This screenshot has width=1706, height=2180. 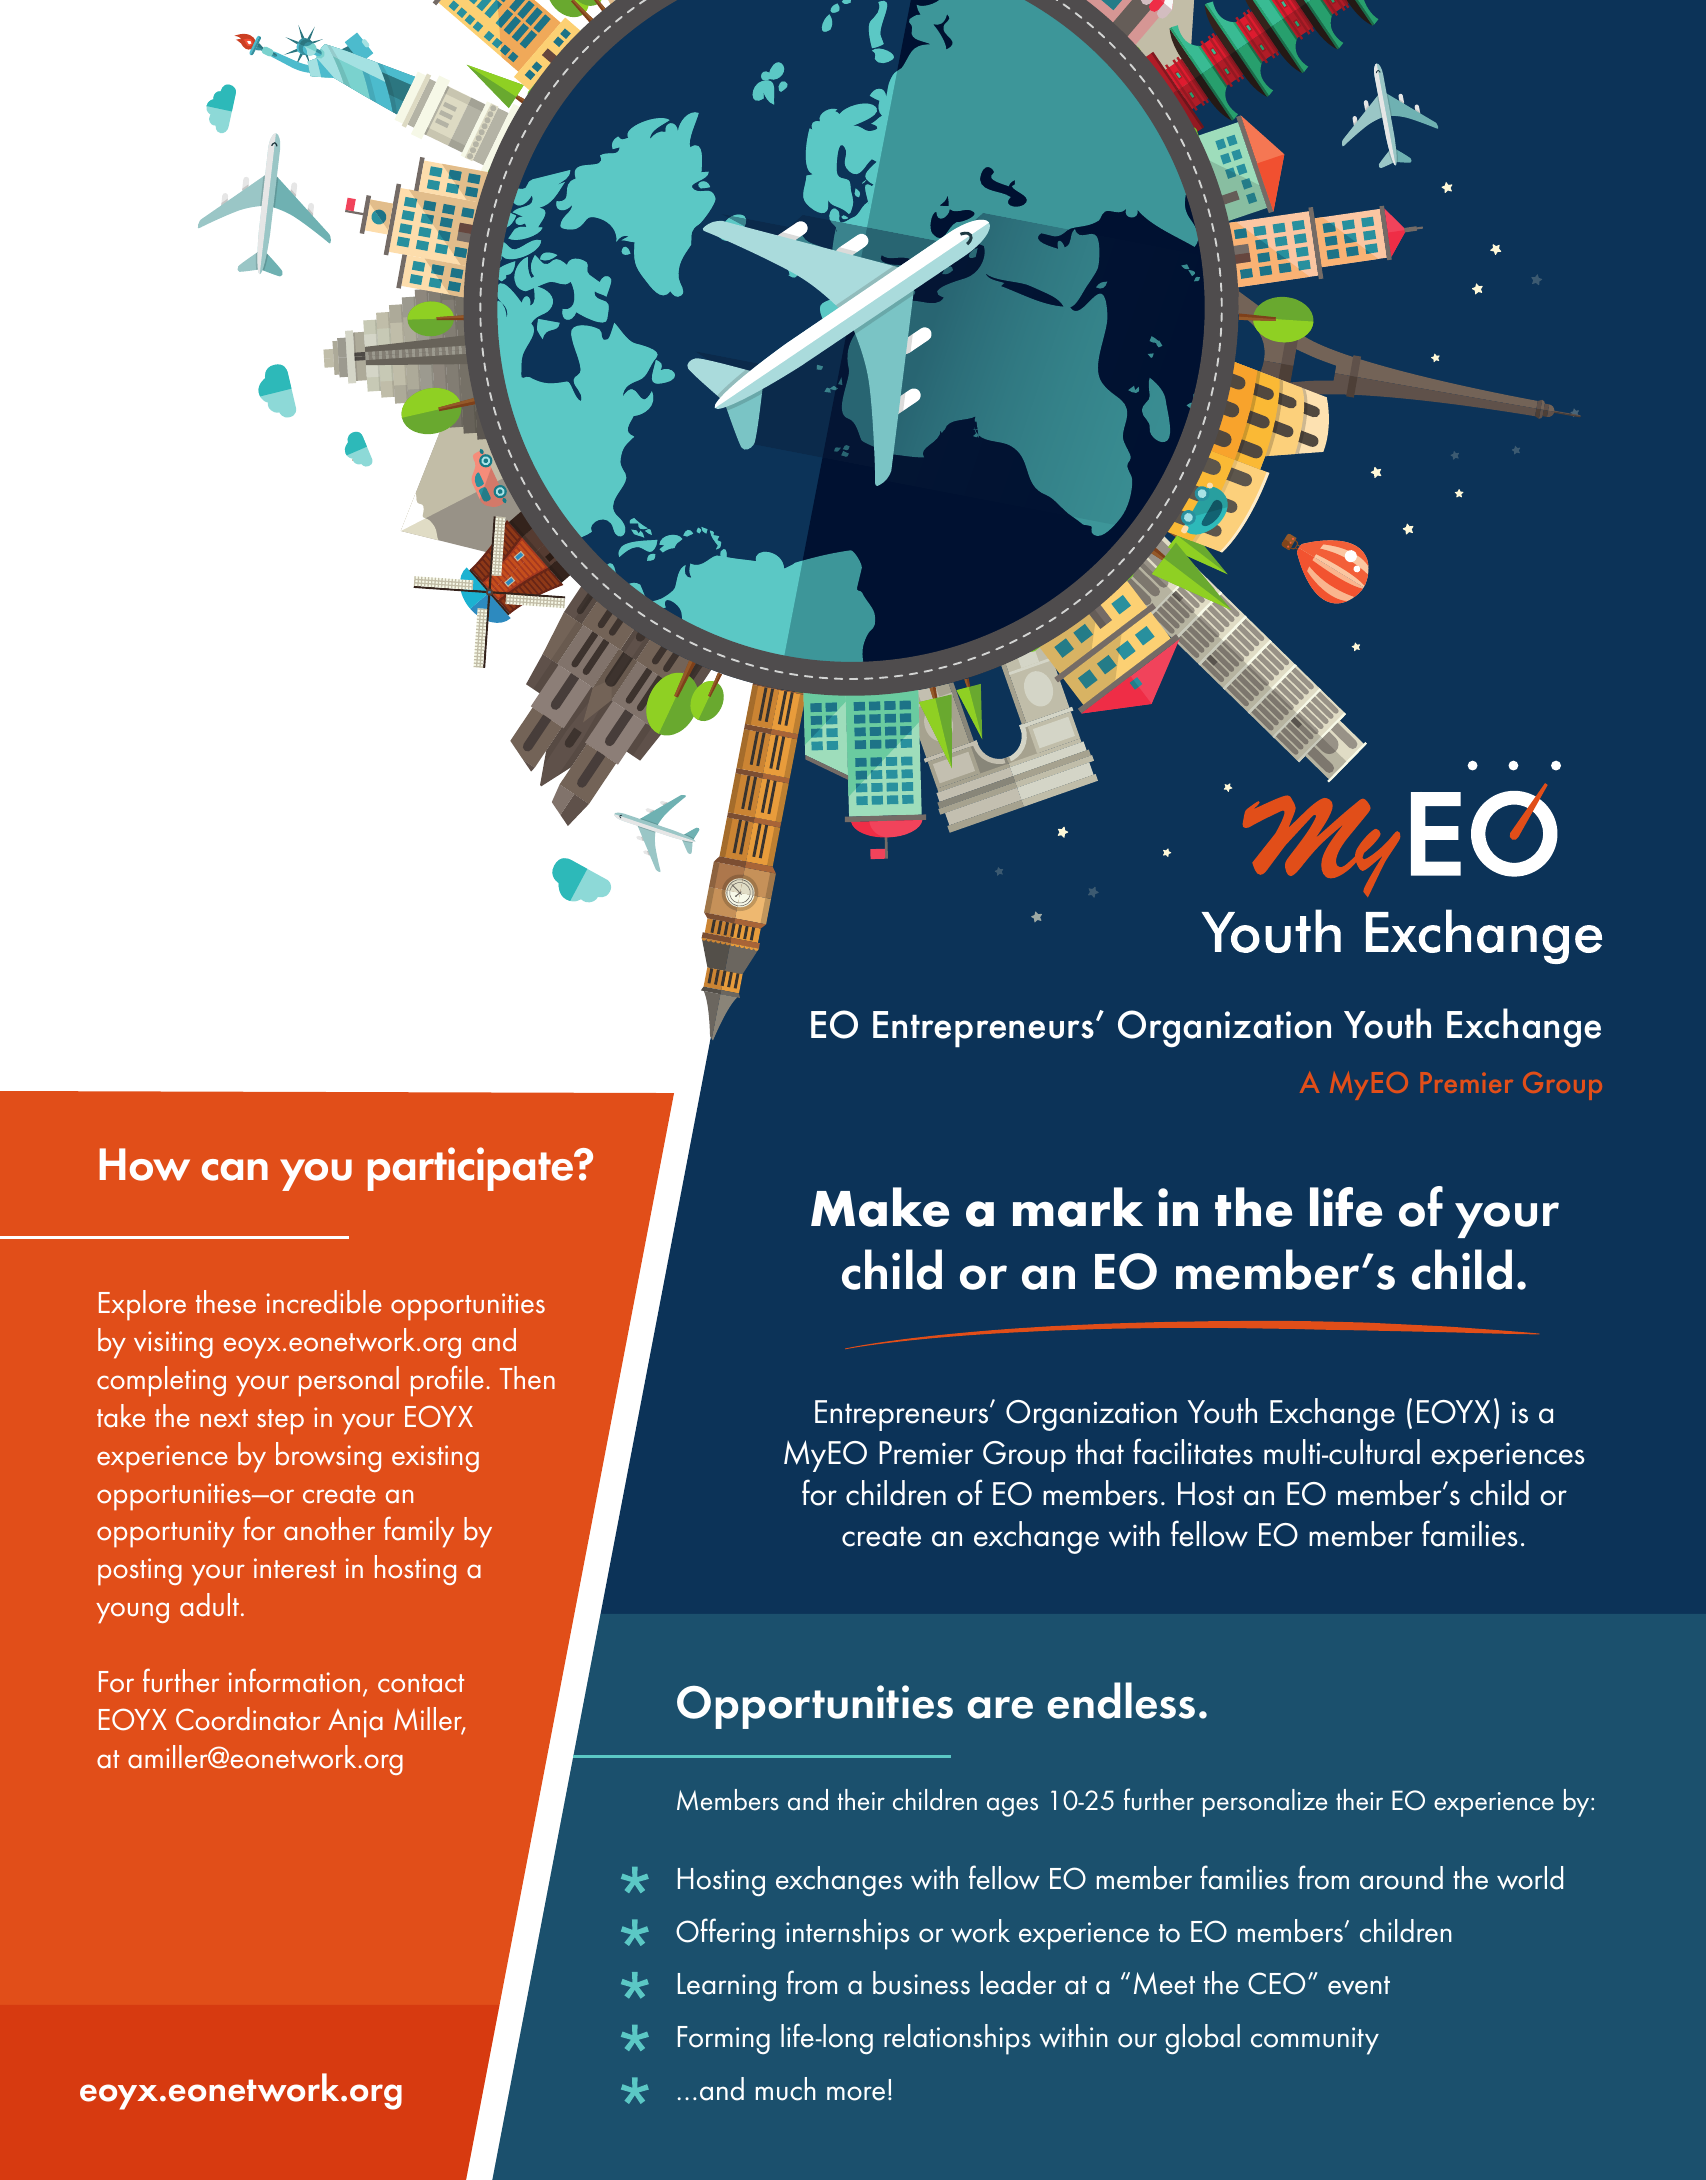 I want to click on that, so click(x=1100, y=1452).
